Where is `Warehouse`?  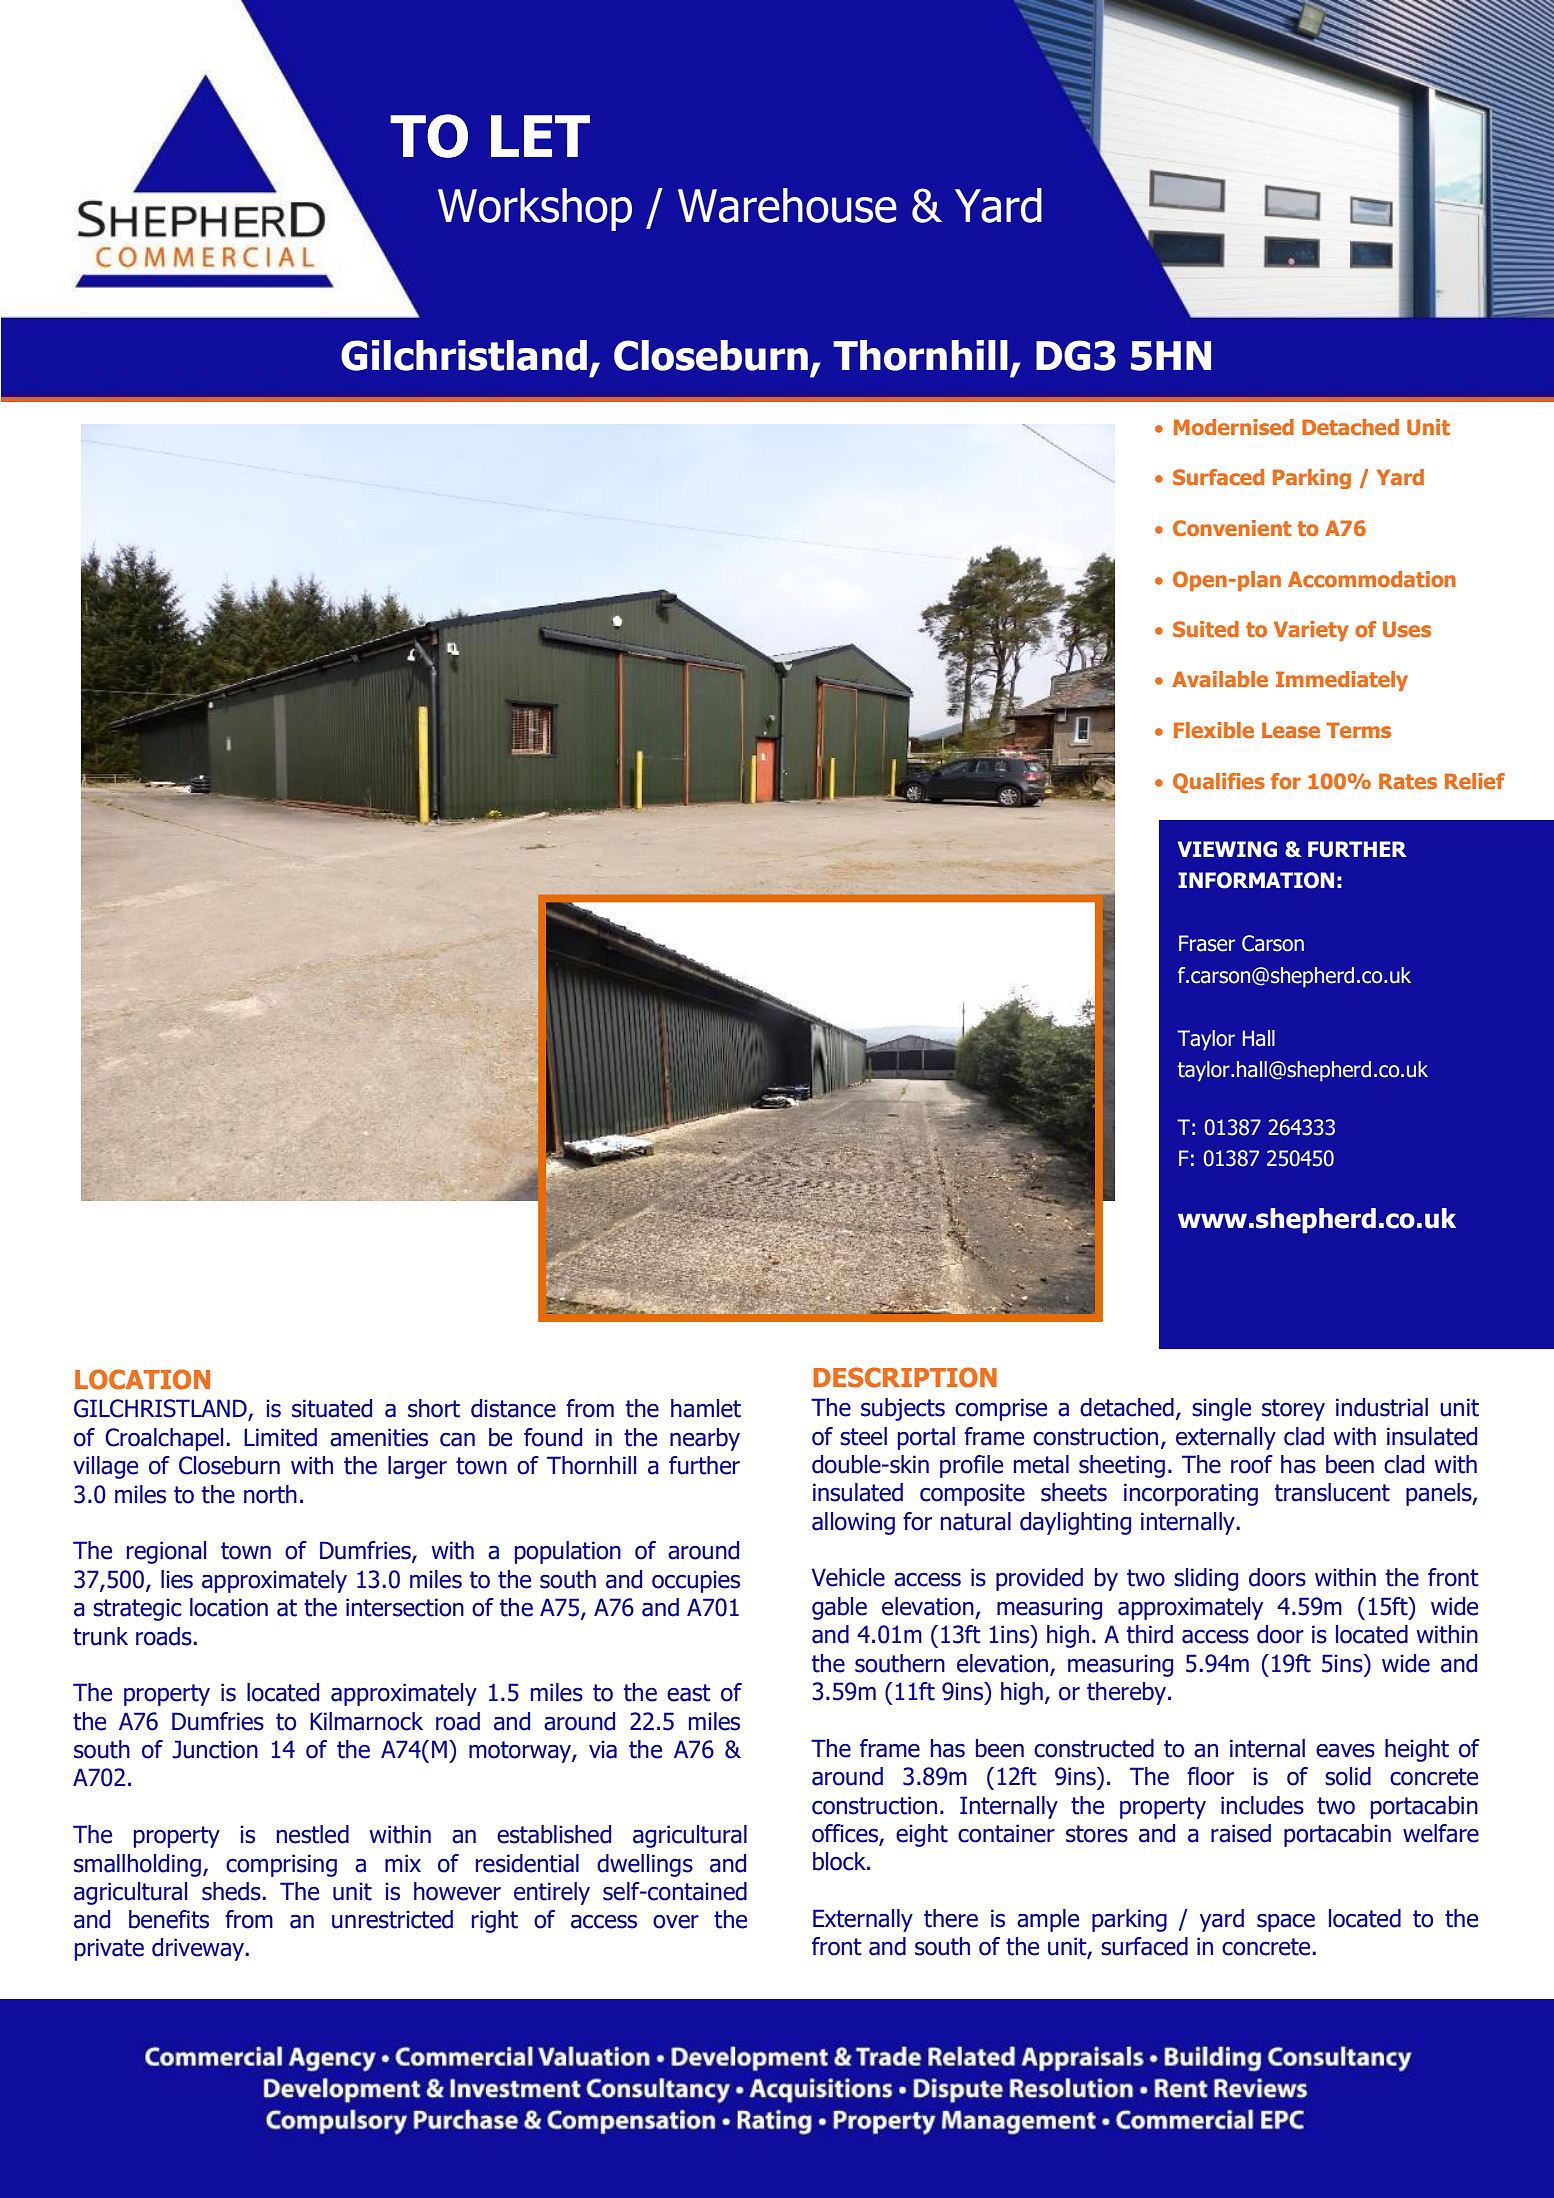
Warehouse is located at coordinates (787, 205).
